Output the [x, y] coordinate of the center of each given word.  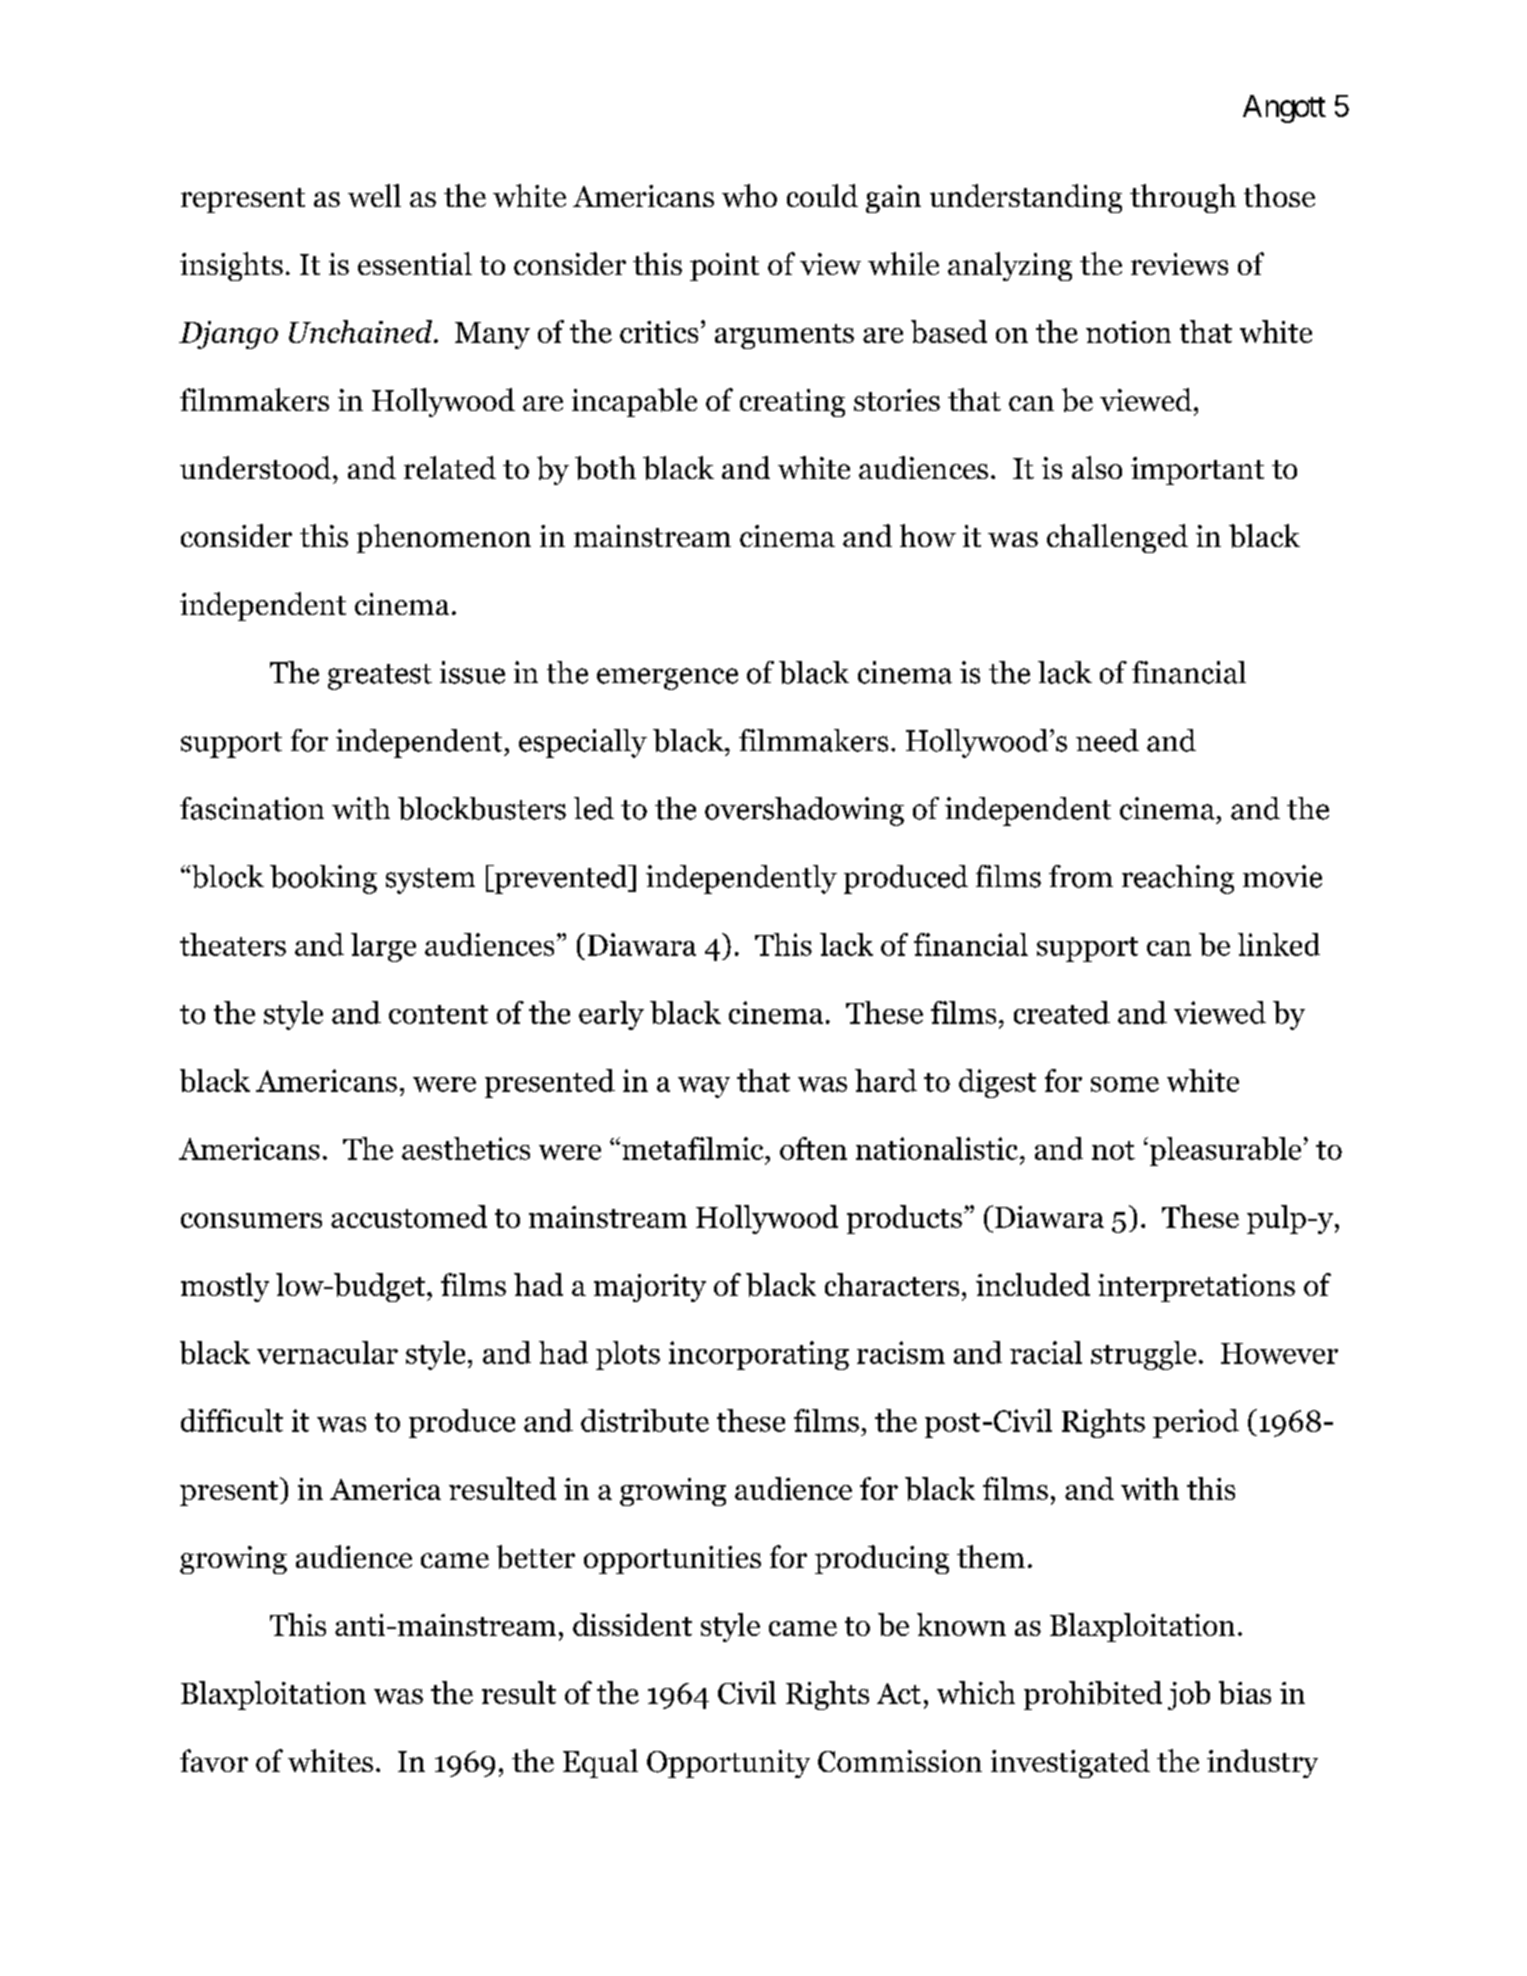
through [1183, 198]
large [383, 947]
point [724, 267]
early [611, 1015]
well [374, 195]
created [1062, 1012]
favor [214, 1760]
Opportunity [728, 1764]
